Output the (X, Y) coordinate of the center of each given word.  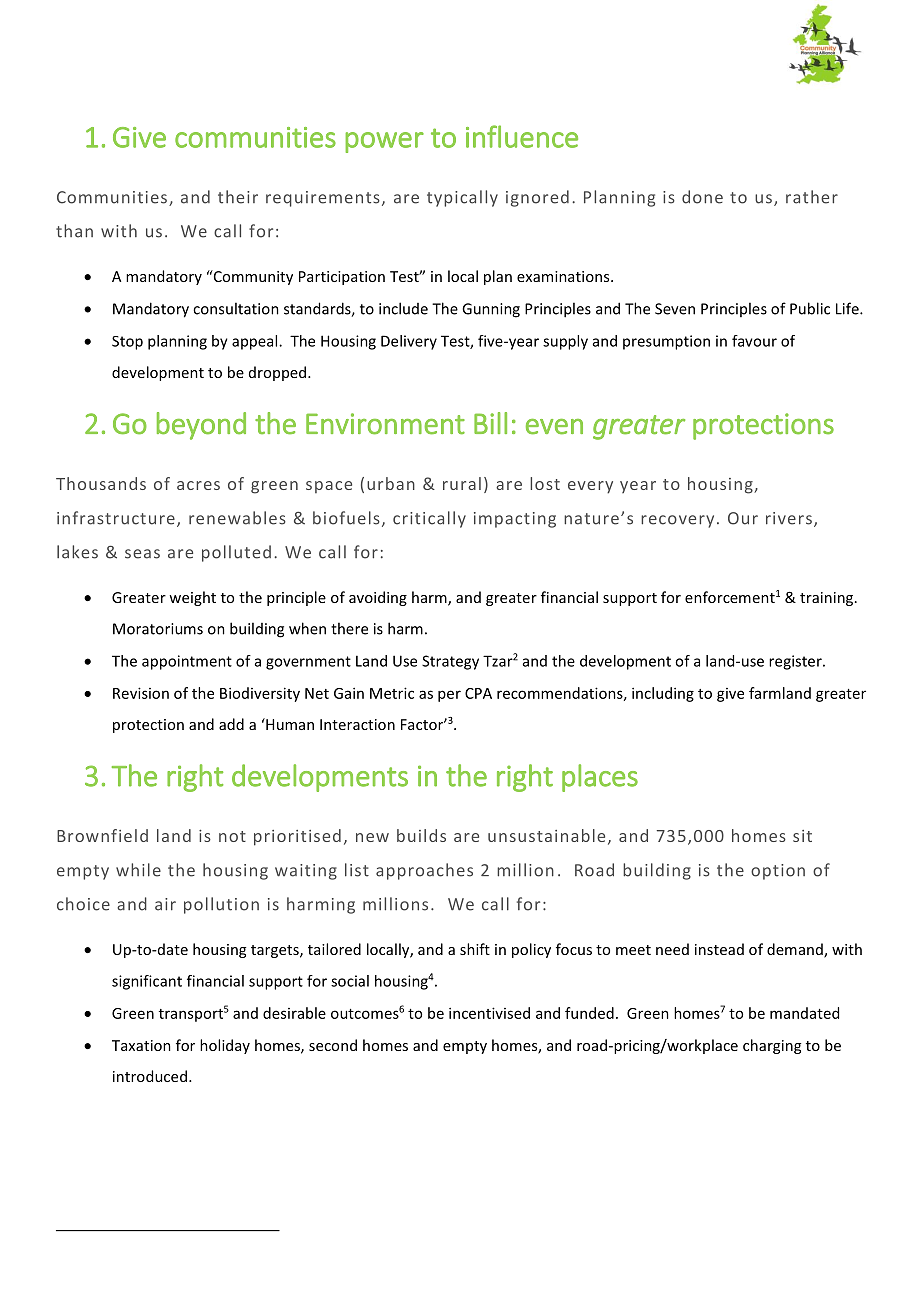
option (778, 872)
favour (754, 341)
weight (192, 598)
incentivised (489, 1013)
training (828, 599)
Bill (490, 423)
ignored (537, 198)
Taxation (141, 1045)
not (232, 836)
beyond (201, 426)
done (702, 197)
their (238, 197)
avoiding (378, 598)
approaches (424, 871)
